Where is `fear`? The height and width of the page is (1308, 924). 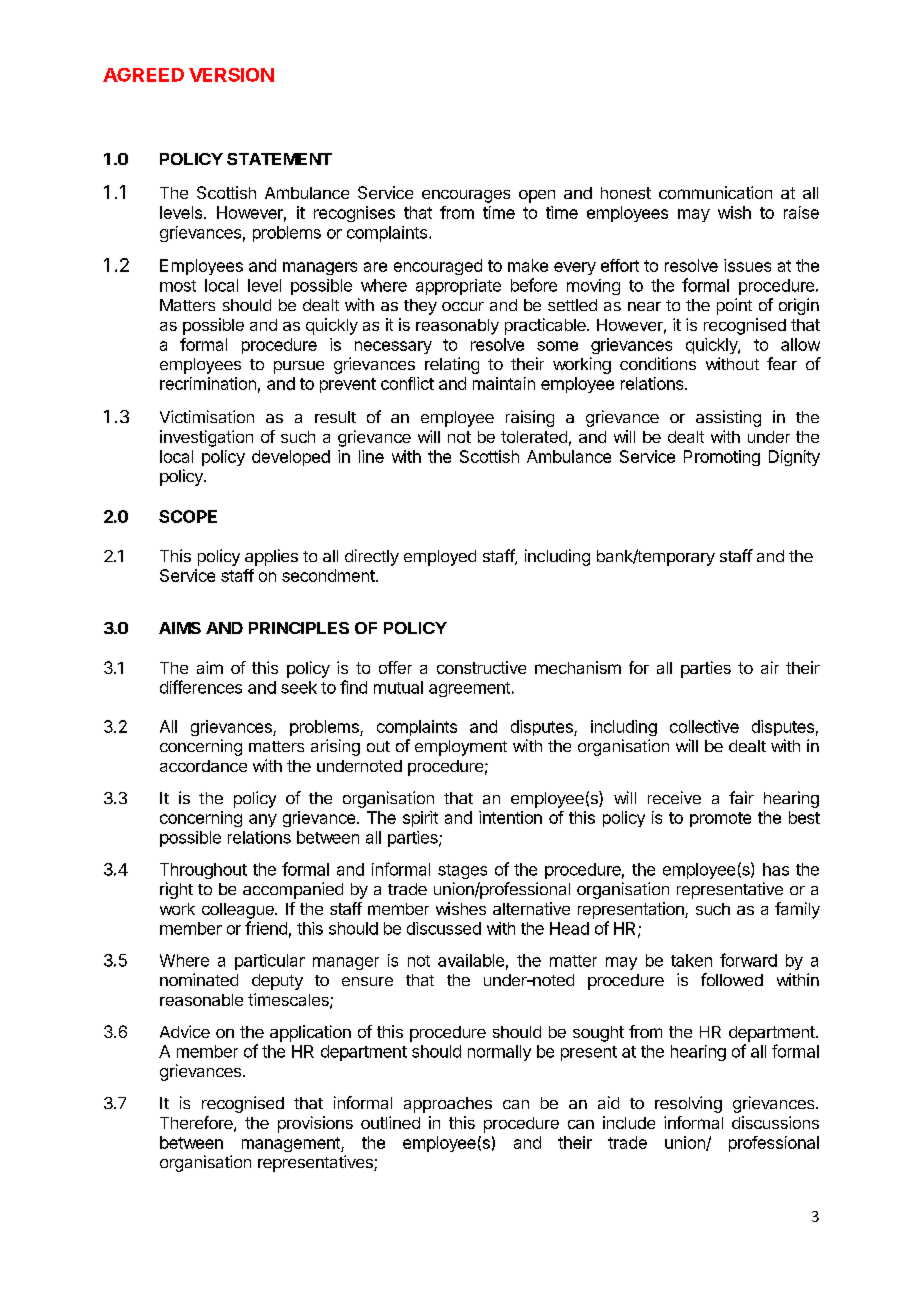 fear is located at coordinates (782, 363).
